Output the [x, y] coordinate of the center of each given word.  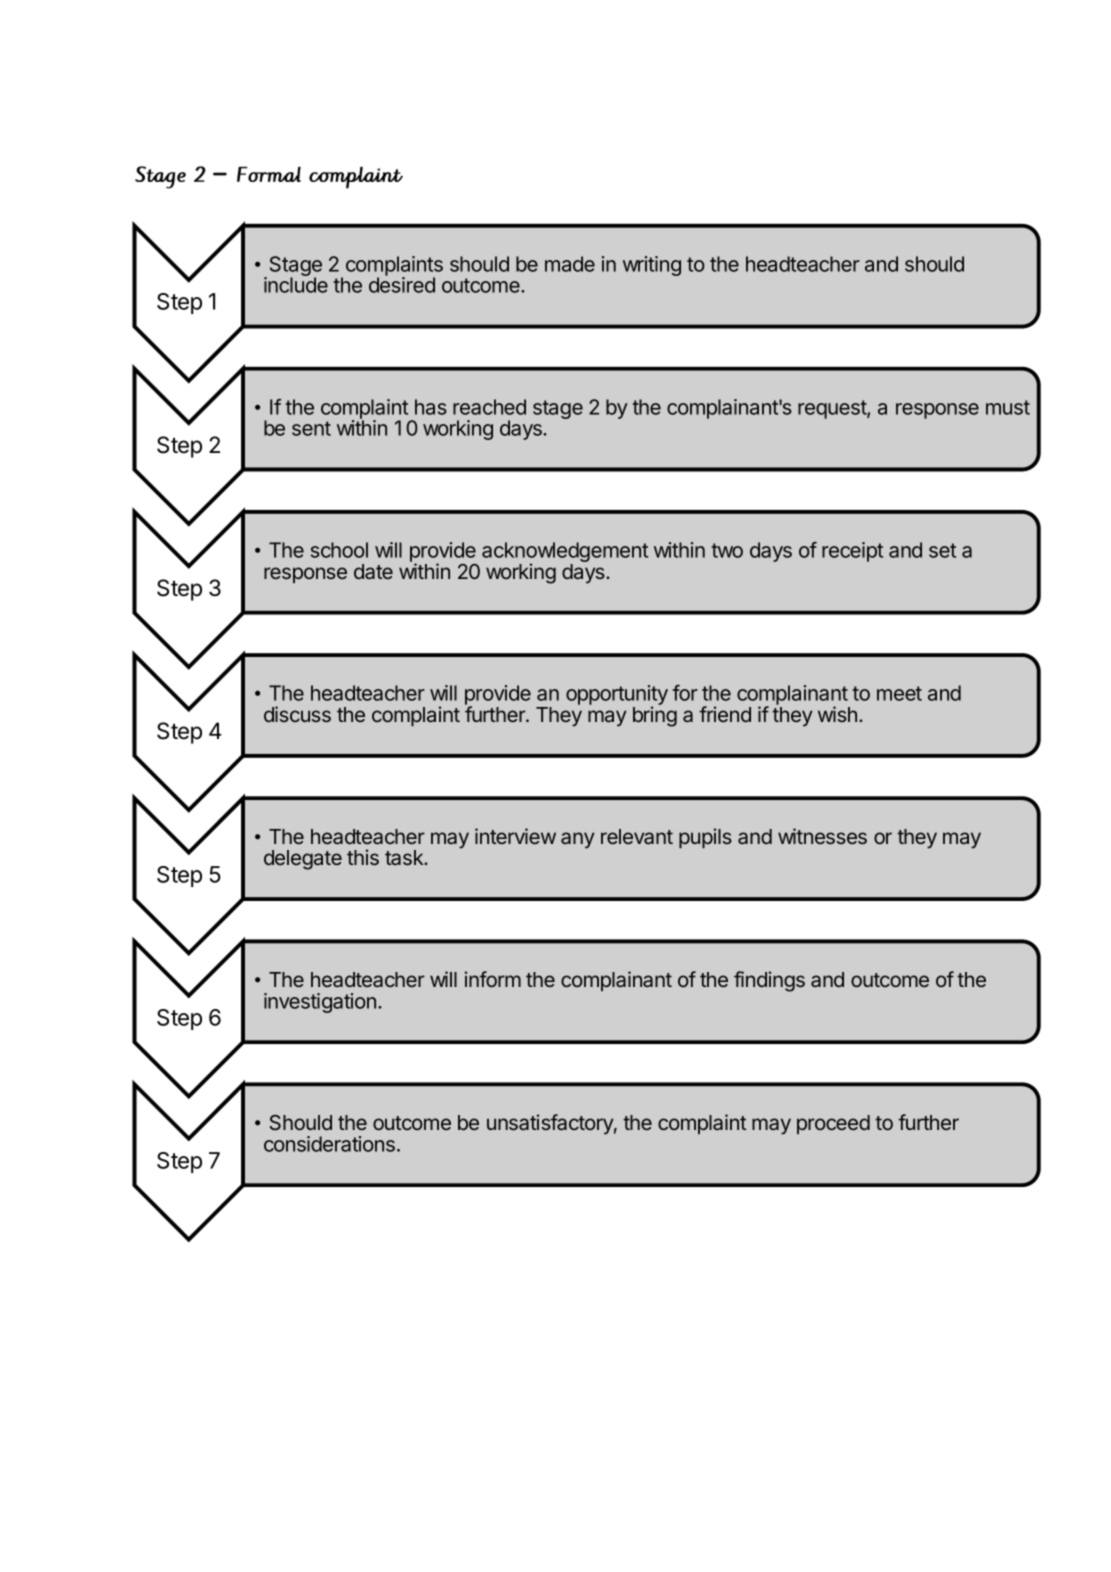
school [339, 550]
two [727, 550]
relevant [637, 836]
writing [652, 266]
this [363, 857]
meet [899, 693]
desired [402, 285]
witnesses [822, 836]
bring [655, 716]
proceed [833, 1124]
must [1008, 407]
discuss [297, 714]
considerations [329, 1144]
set [942, 550]
